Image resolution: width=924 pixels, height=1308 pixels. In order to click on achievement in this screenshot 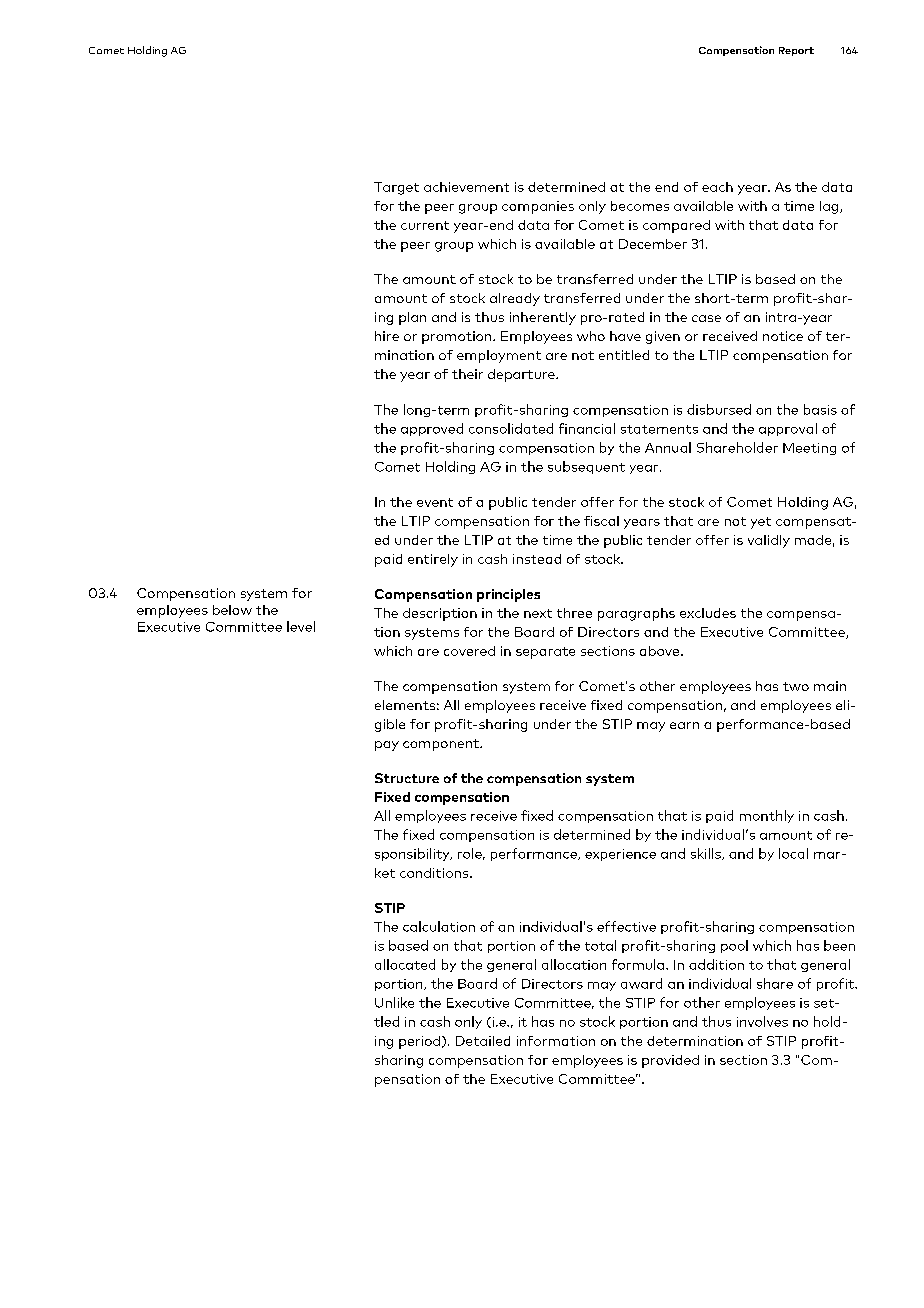, I will do `click(466, 187)`.
